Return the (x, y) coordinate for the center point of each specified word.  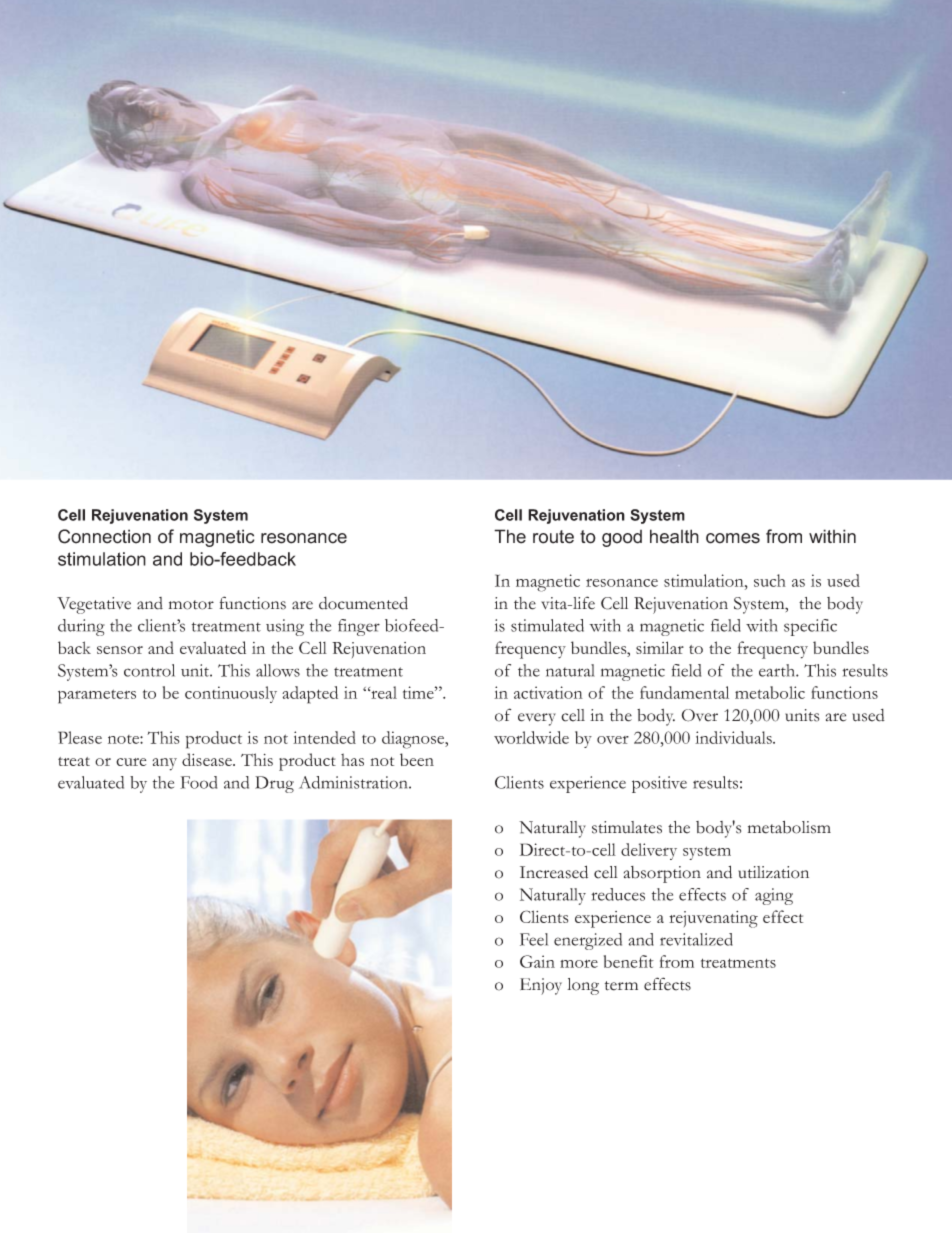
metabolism (789, 827)
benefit (629, 961)
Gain (537, 961)
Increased (554, 872)
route (553, 537)
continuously (231, 694)
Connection (104, 536)
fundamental (684, 692)
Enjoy (541, 986)
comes (733, 538)
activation (548, 692)
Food (198, 782)
